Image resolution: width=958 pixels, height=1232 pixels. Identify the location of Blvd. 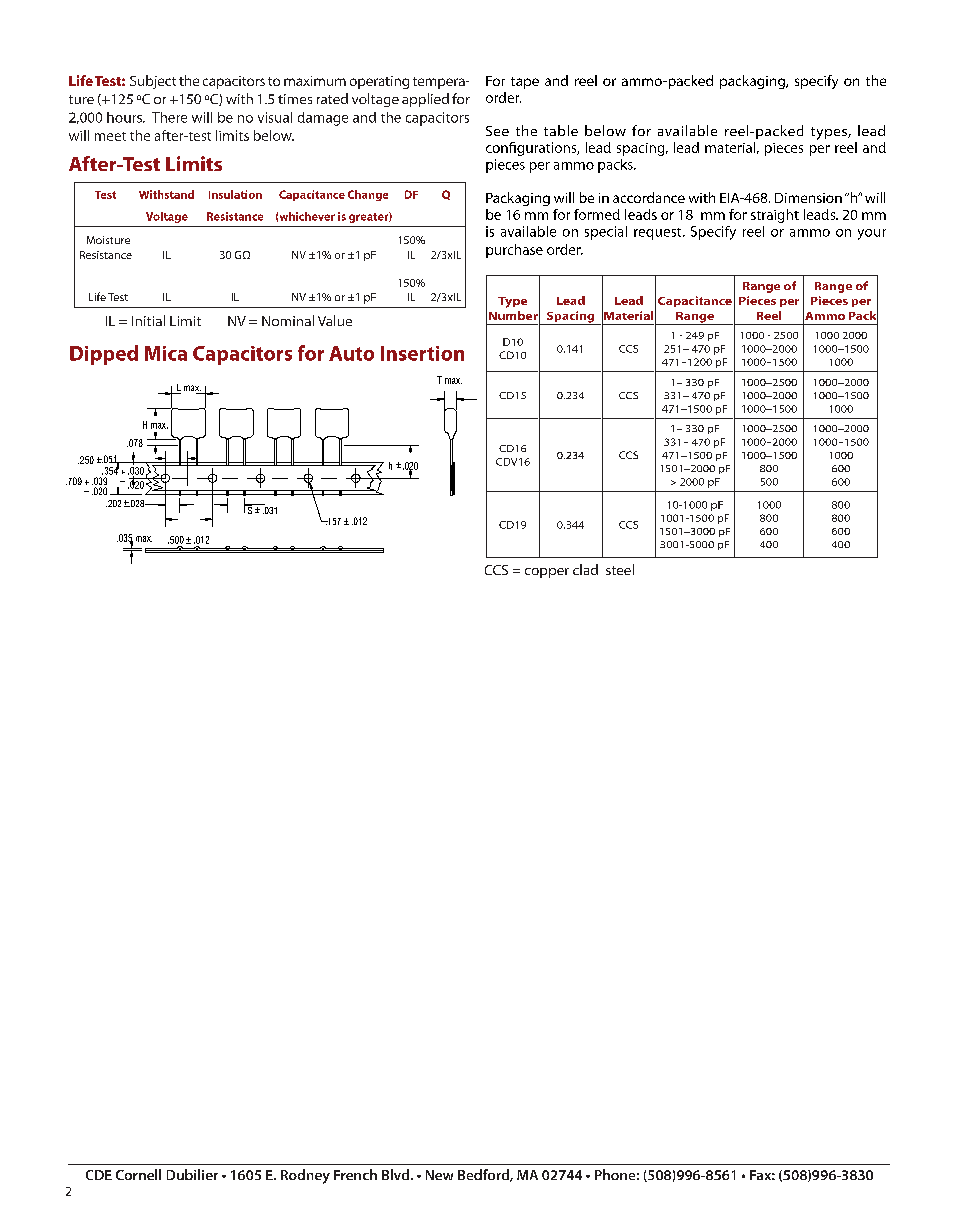
(397, 1174).
